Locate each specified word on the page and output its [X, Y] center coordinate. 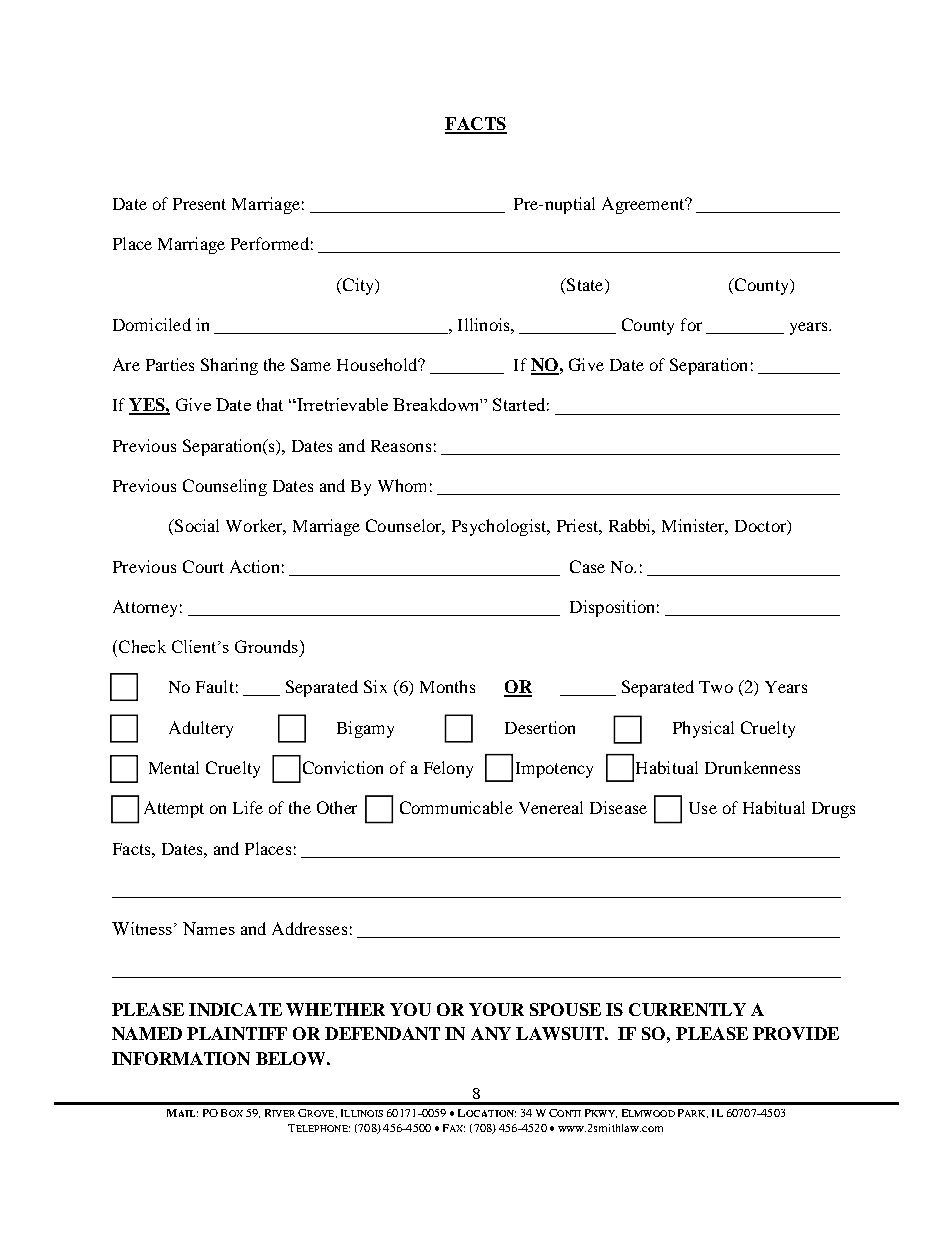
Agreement [644, 205]
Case [587, 566]
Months [447, 686]
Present [199, 204]
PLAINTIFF [237, 1033]
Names [209, 928]
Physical [703, 729]
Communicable [456, 807]
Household [378, 364]
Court [203, 566]
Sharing [229, 366]
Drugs [833, 810]
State [585, 284]
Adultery [201, 729]
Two [716, 687]
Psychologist [500, 527]
